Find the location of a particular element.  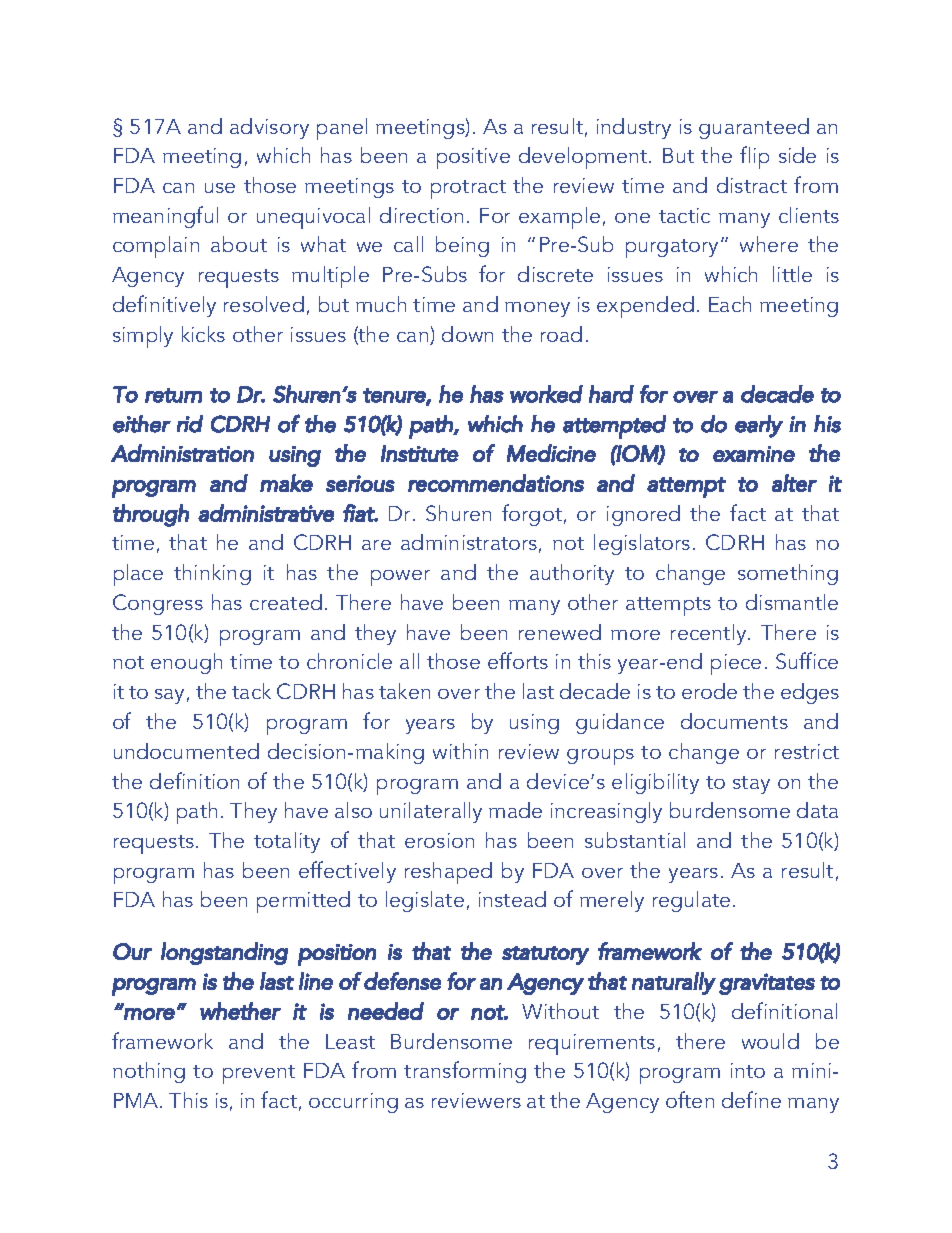

into is located at coordinates (748, 1070).
